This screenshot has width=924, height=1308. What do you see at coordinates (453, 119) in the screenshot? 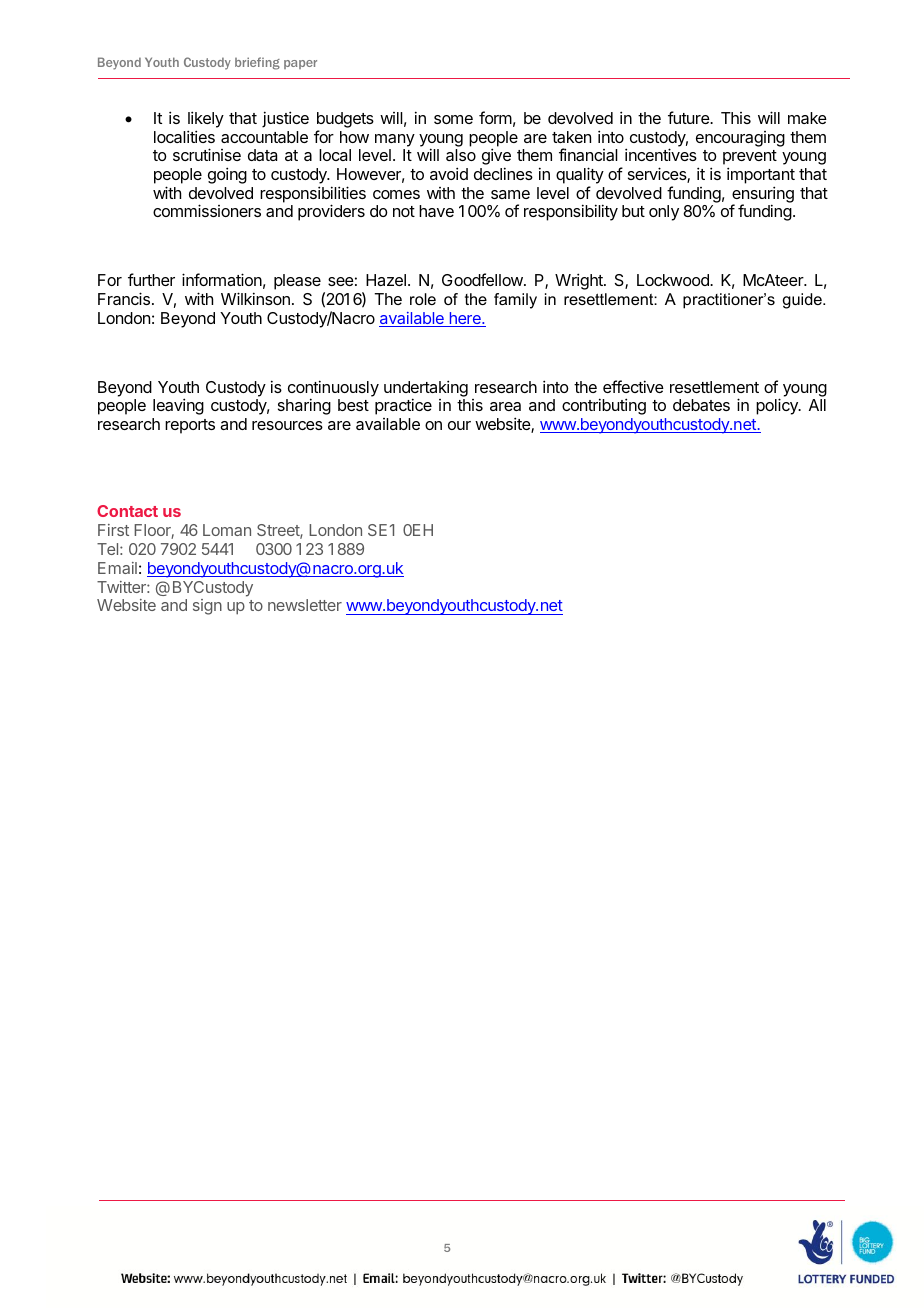
I see `some` at bounding box center [453, 119].
